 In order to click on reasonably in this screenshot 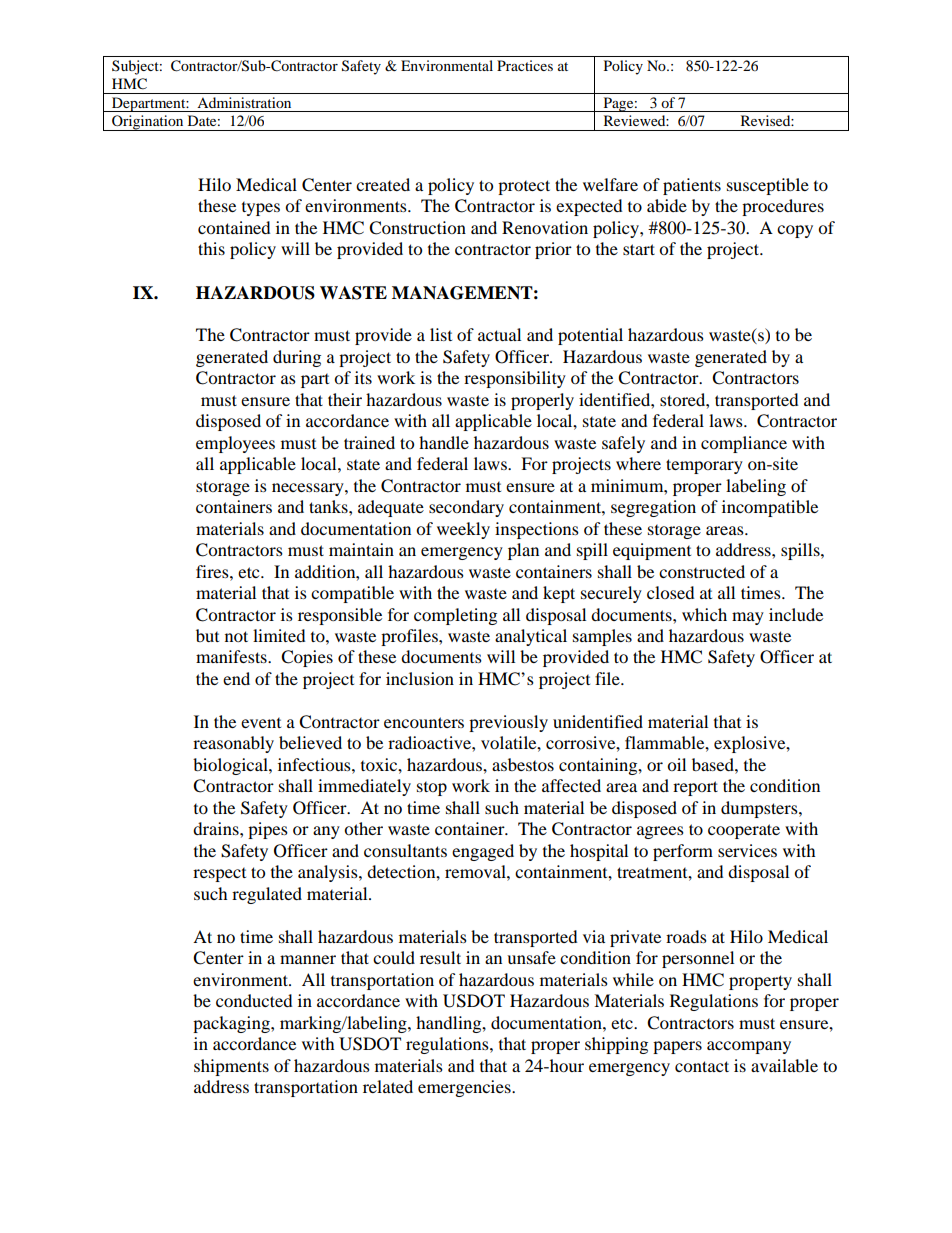, I will do `click(233, 744)`.
